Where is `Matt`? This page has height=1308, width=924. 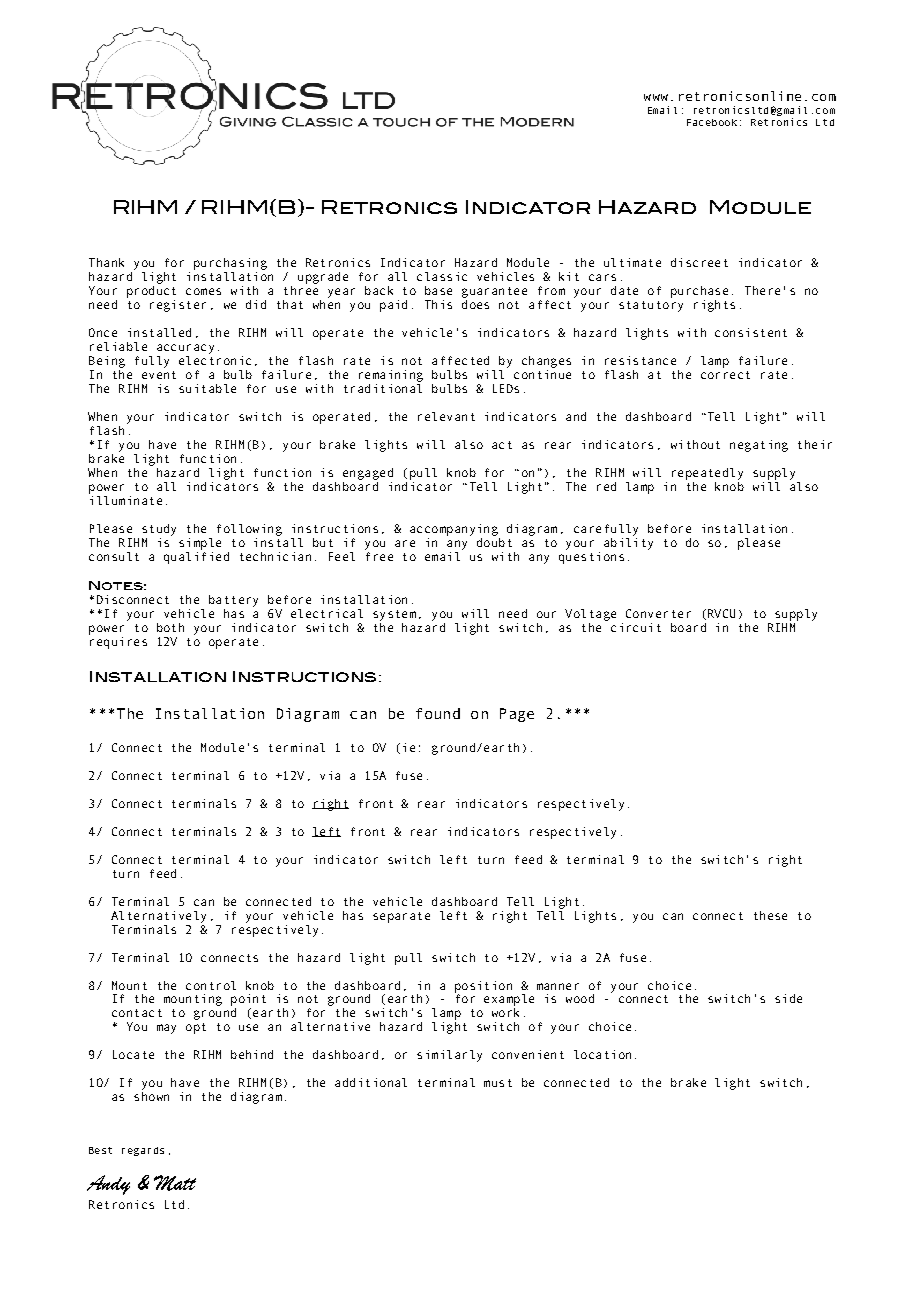
Matt is located at coordinates (175, 1183).
